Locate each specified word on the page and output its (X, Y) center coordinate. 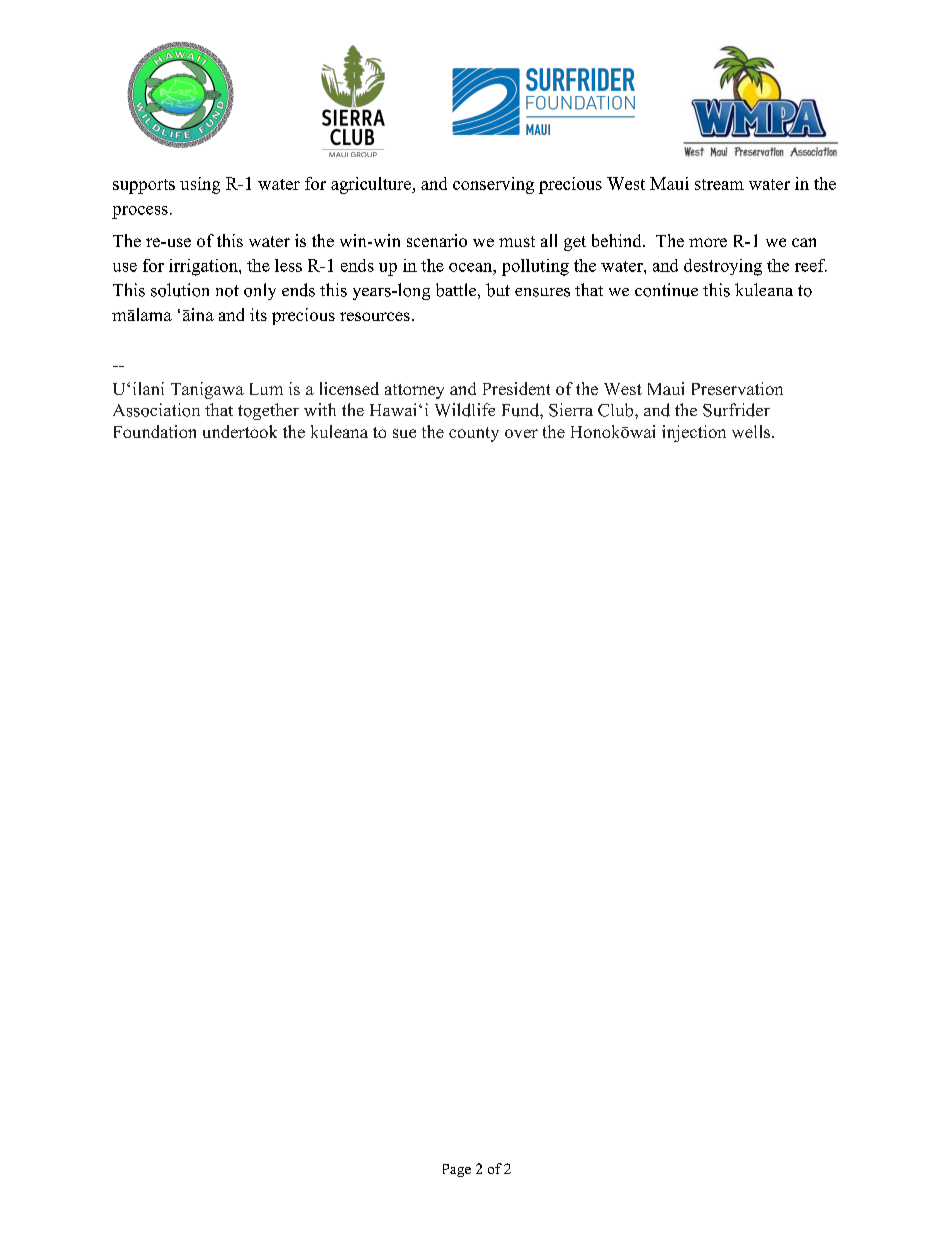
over (521, 433)
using (200, 185)
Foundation (155, 431)
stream (719, 184)
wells (752, 431)
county (474, 434)
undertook (240, 431)
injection (694, 433)
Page (457, 1170)
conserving (493, 185)
